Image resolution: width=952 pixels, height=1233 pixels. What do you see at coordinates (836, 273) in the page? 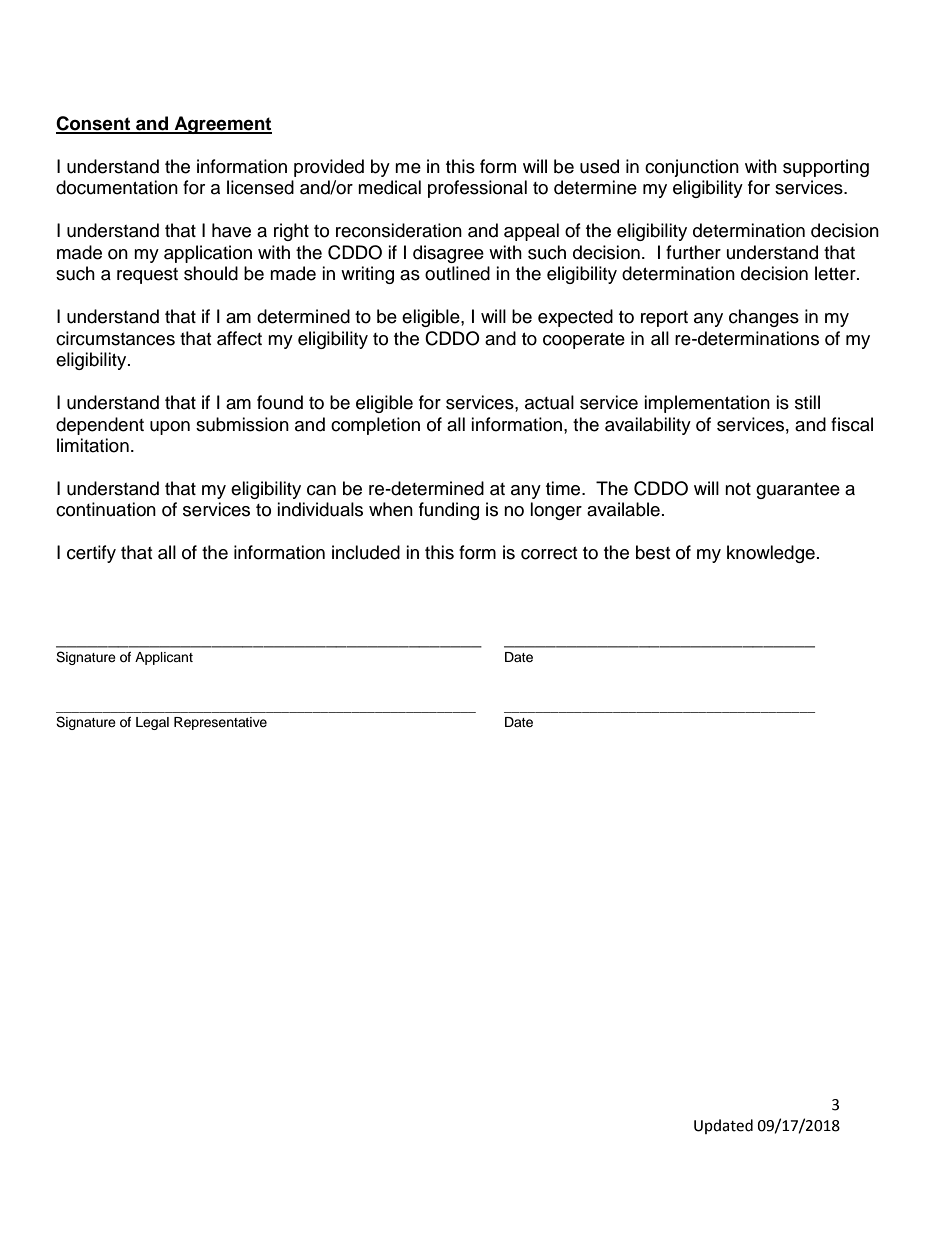
I see `letter` at bounding box center [836, 273].
